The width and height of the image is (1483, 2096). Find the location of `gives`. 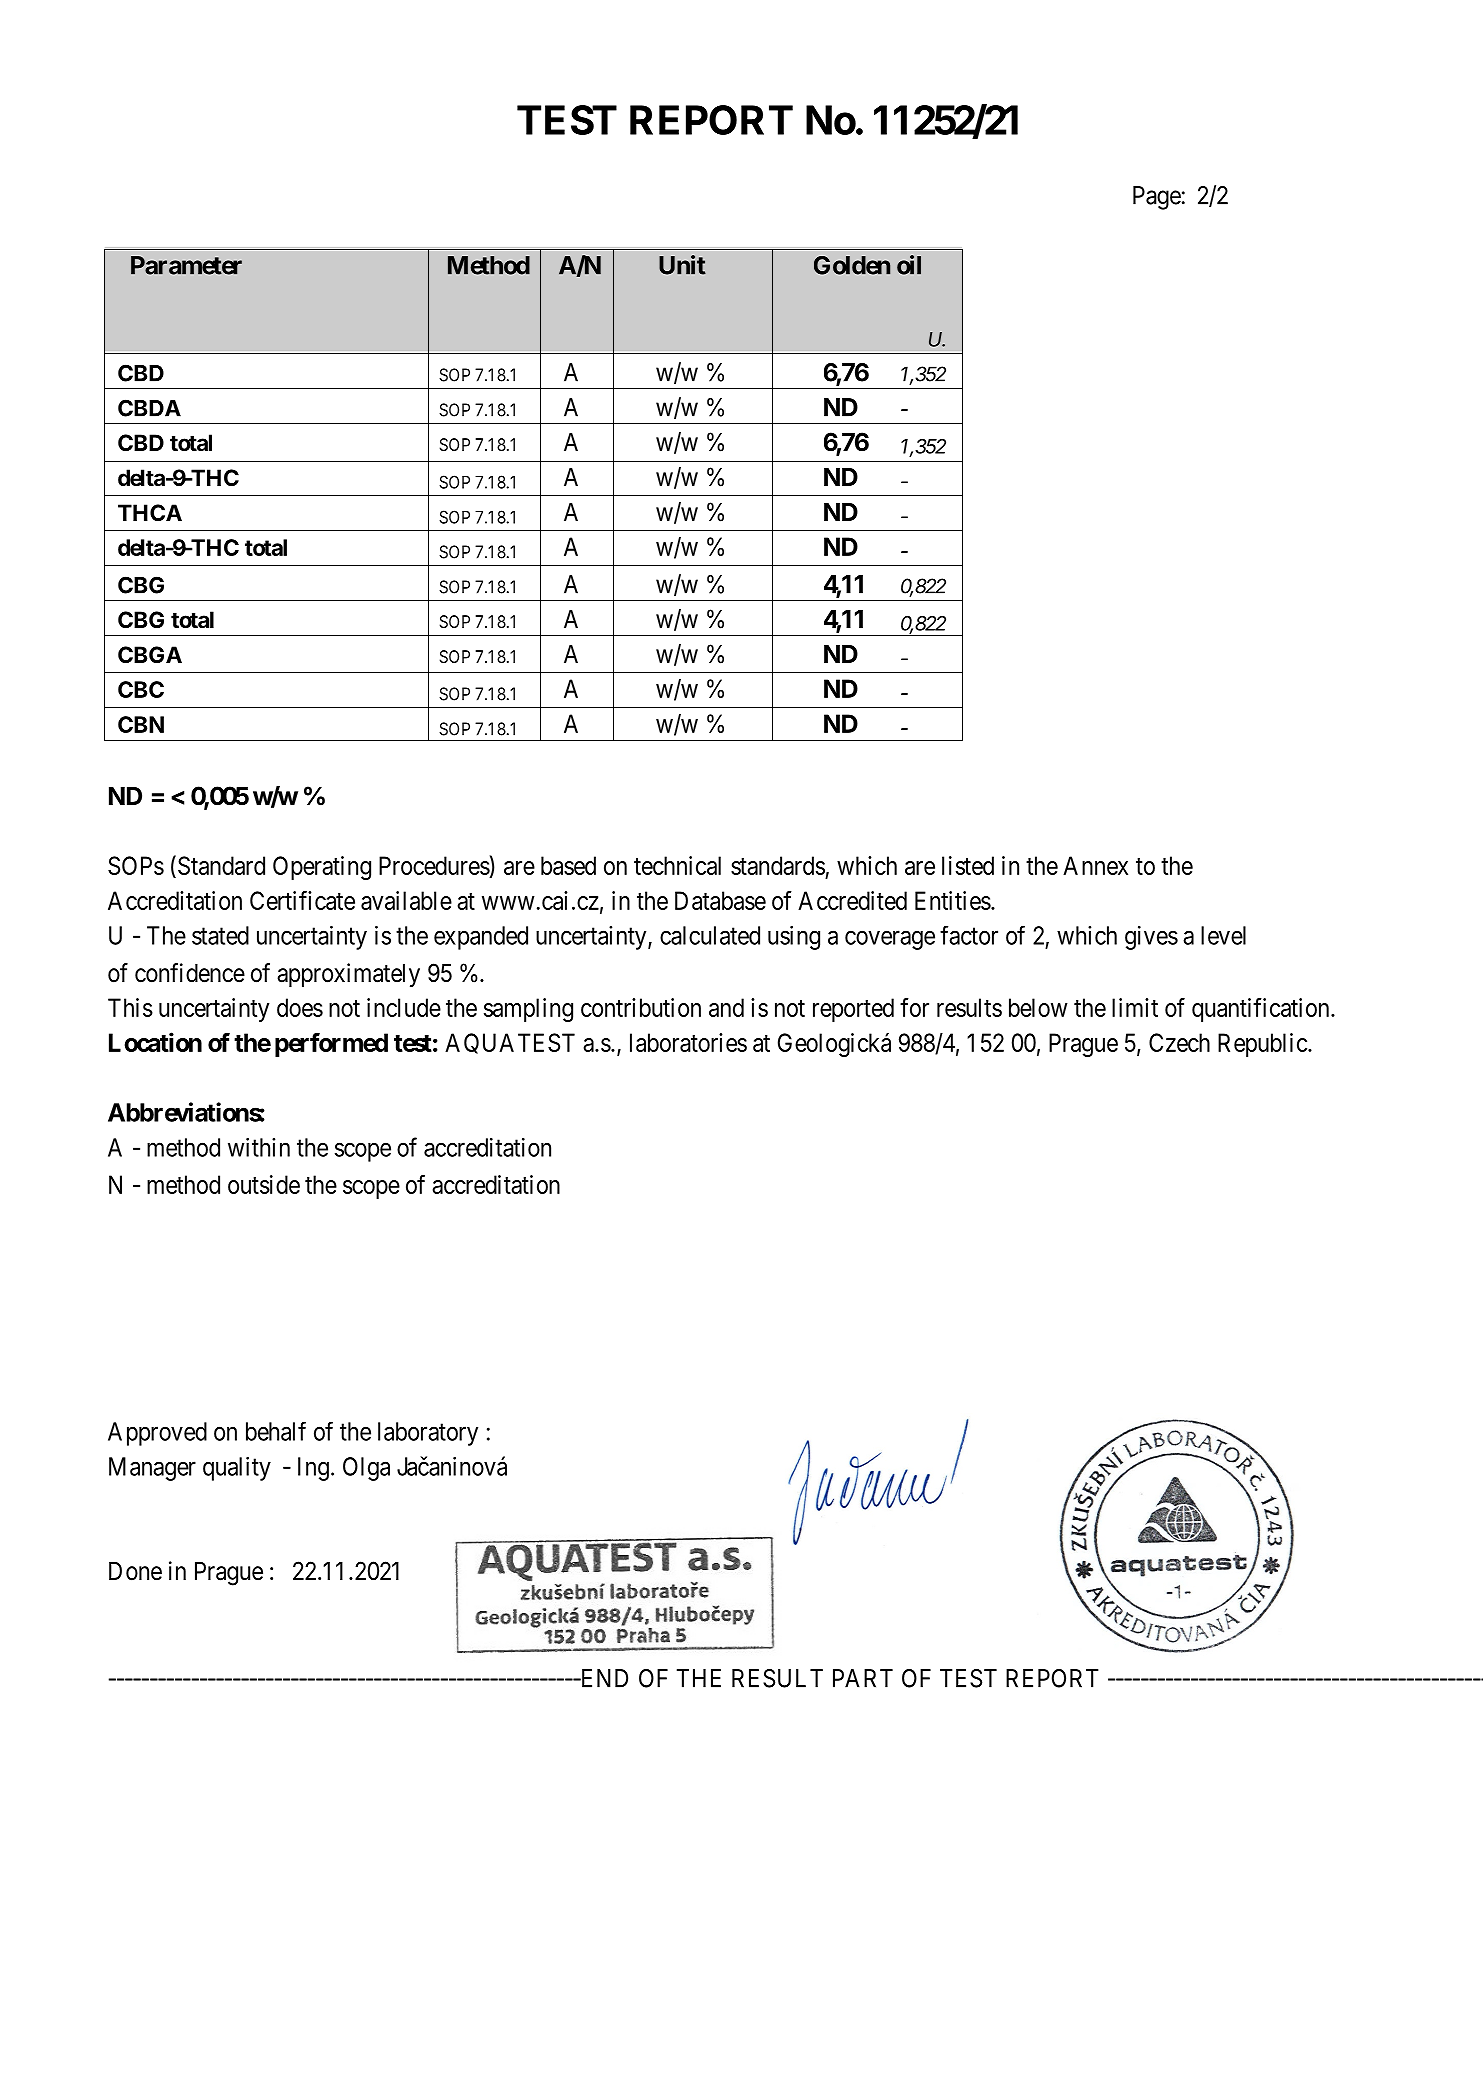

gives is located at coordinates (1151, 938).
